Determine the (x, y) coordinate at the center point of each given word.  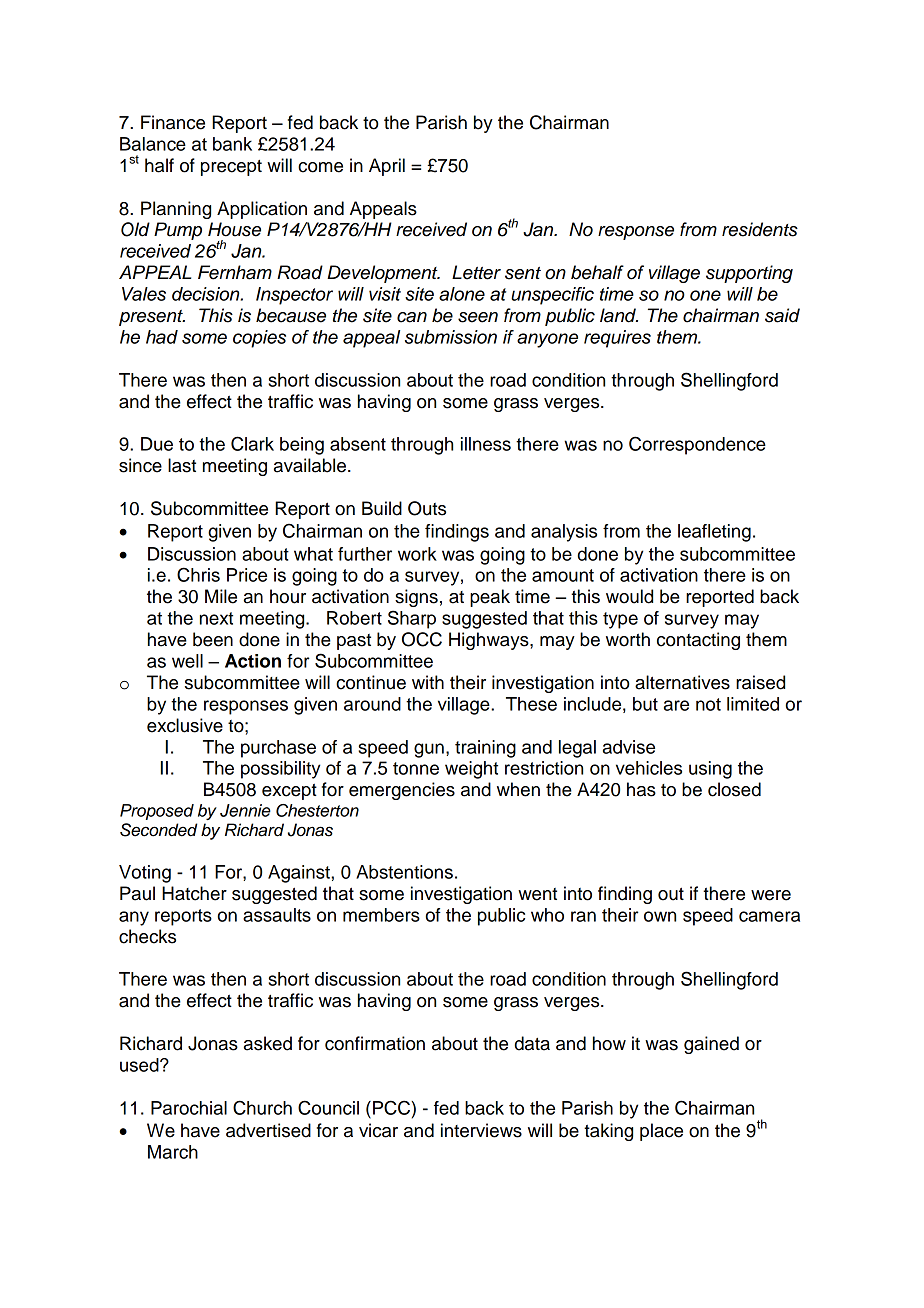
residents (760, 229)
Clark (252, 443)
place (661, 1132)
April (387, 167)
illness (486, 444)
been (213, 639)
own (660, 916)
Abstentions (404, 872)
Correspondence (697, 445)
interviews (481, 1130)
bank (232, 144)
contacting (698, 641)
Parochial (189, 1108)
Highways (490, 641)
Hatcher (194, 893)
